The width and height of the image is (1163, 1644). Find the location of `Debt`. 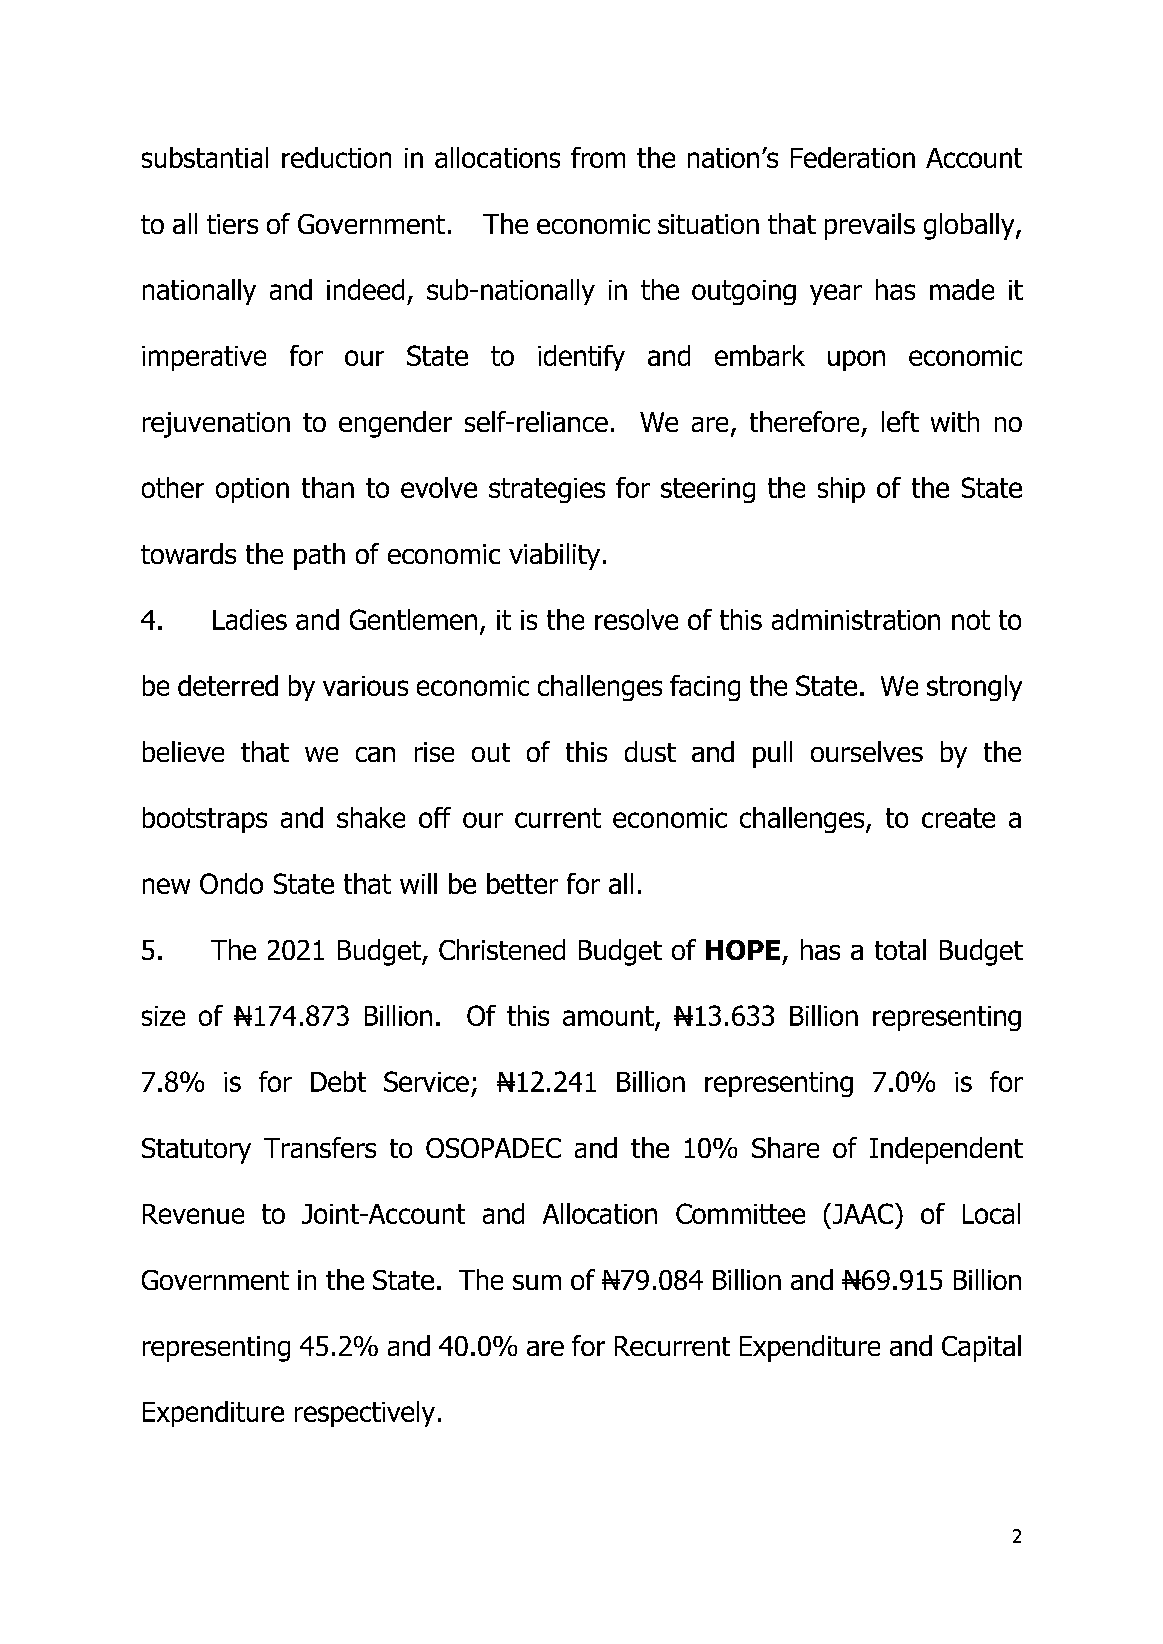

Debt is located at coordinates (338, 1081).
